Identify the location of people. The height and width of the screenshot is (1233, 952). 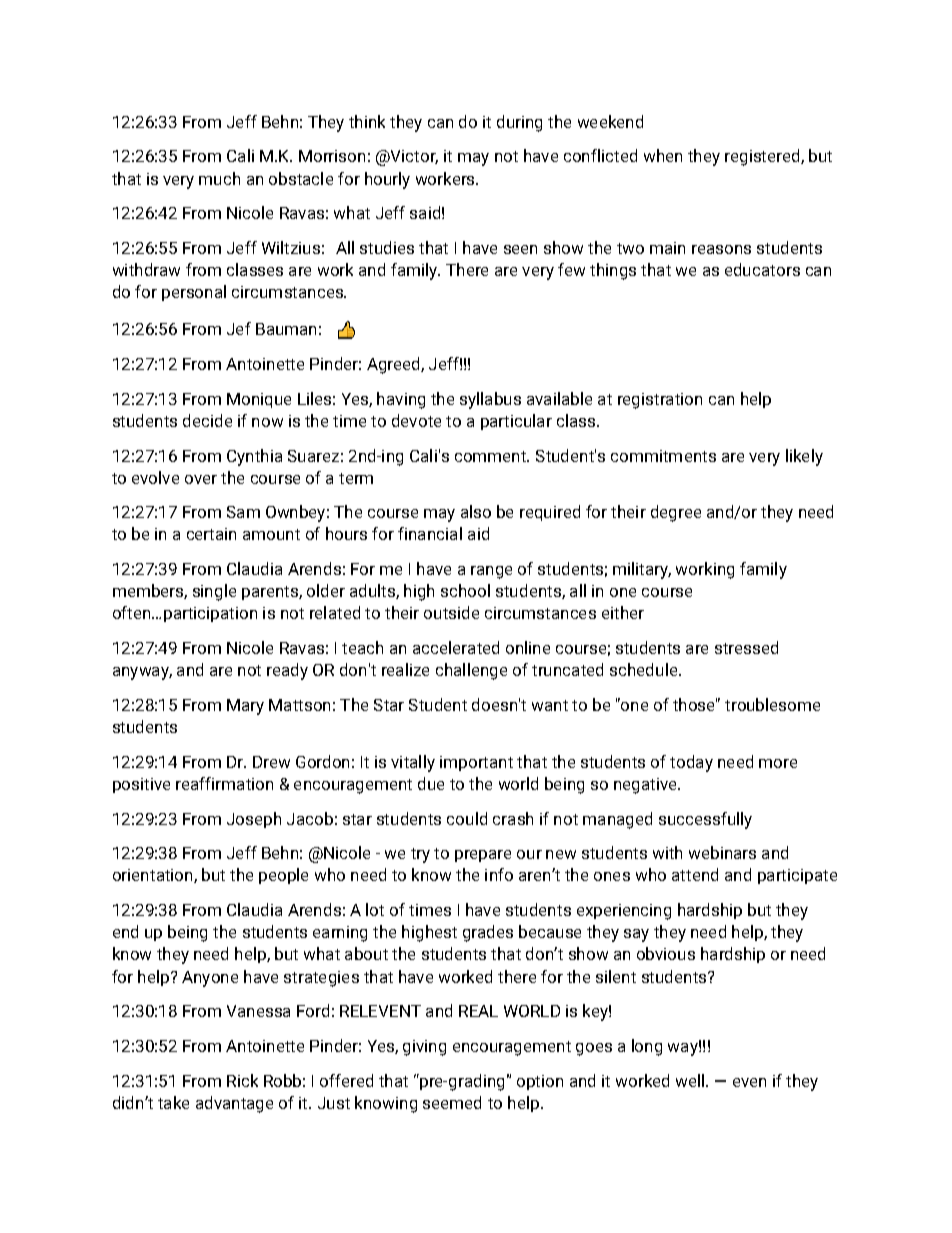
(283, 876).
